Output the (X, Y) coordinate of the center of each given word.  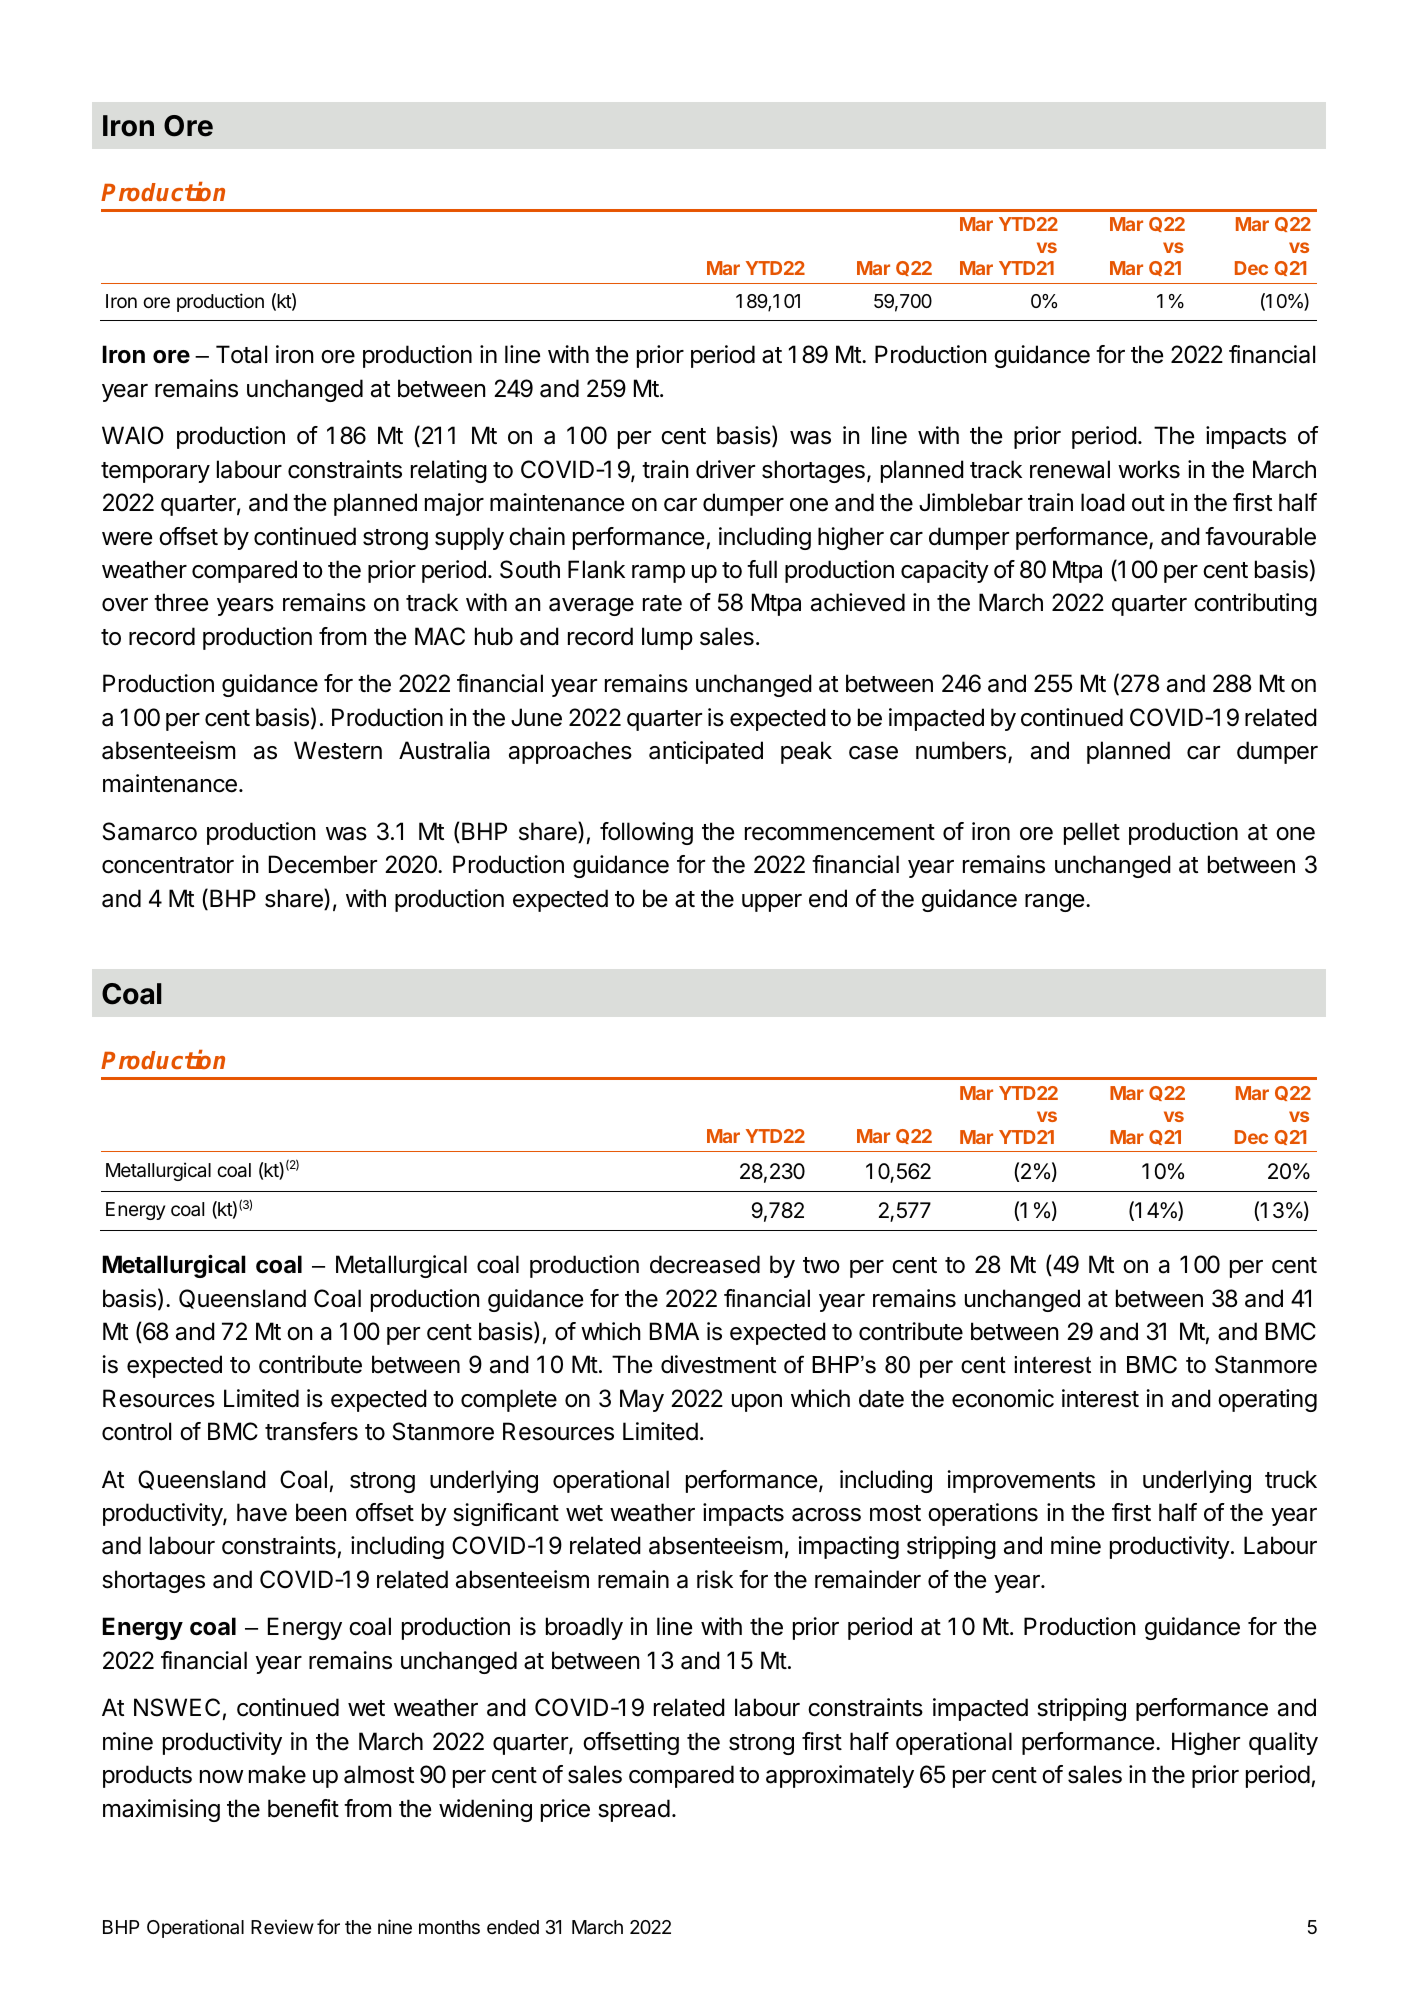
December (323, 864)
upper (772, 903)
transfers (311, 1431)
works (1149, 469)
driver (725, 469)
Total (241, 354)
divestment (718, 1364)
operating (1267, 1400)
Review (282, 1926)
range (1054, 903)
